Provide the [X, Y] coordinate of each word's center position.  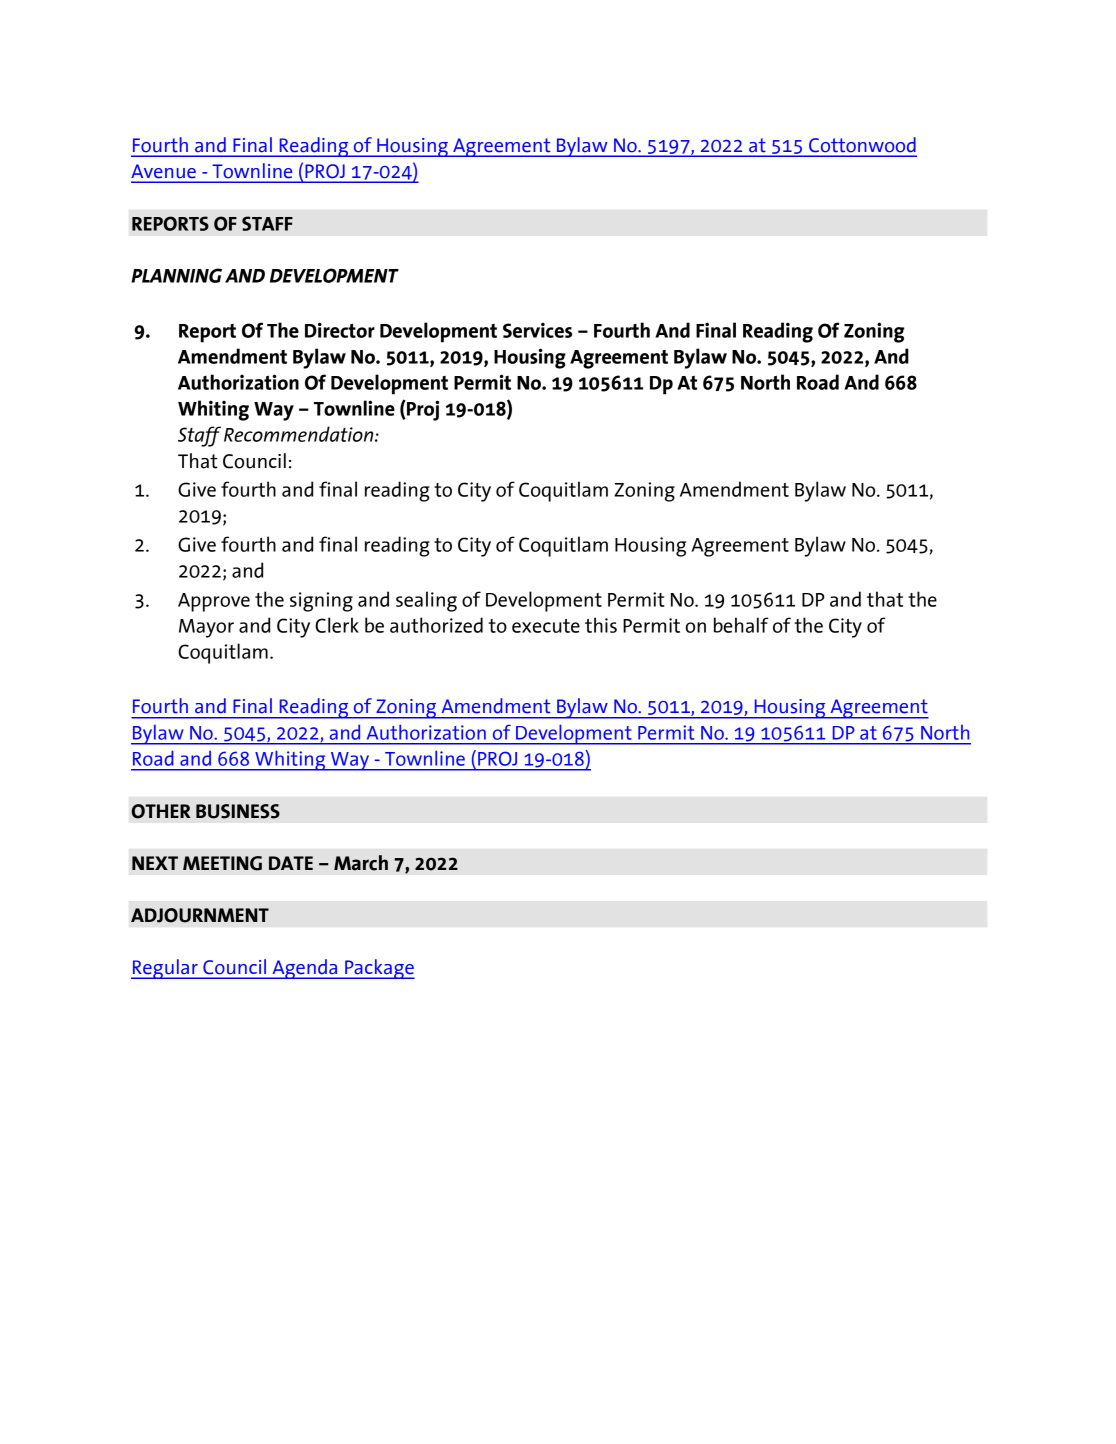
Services [537, 330]
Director [340, 330]
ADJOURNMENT [200, 915]
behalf [741, 625]
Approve [214, 602]
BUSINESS [238, 811]
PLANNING [176, 275]
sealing [426, 601]
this [601, 625]
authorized [436, 625]
